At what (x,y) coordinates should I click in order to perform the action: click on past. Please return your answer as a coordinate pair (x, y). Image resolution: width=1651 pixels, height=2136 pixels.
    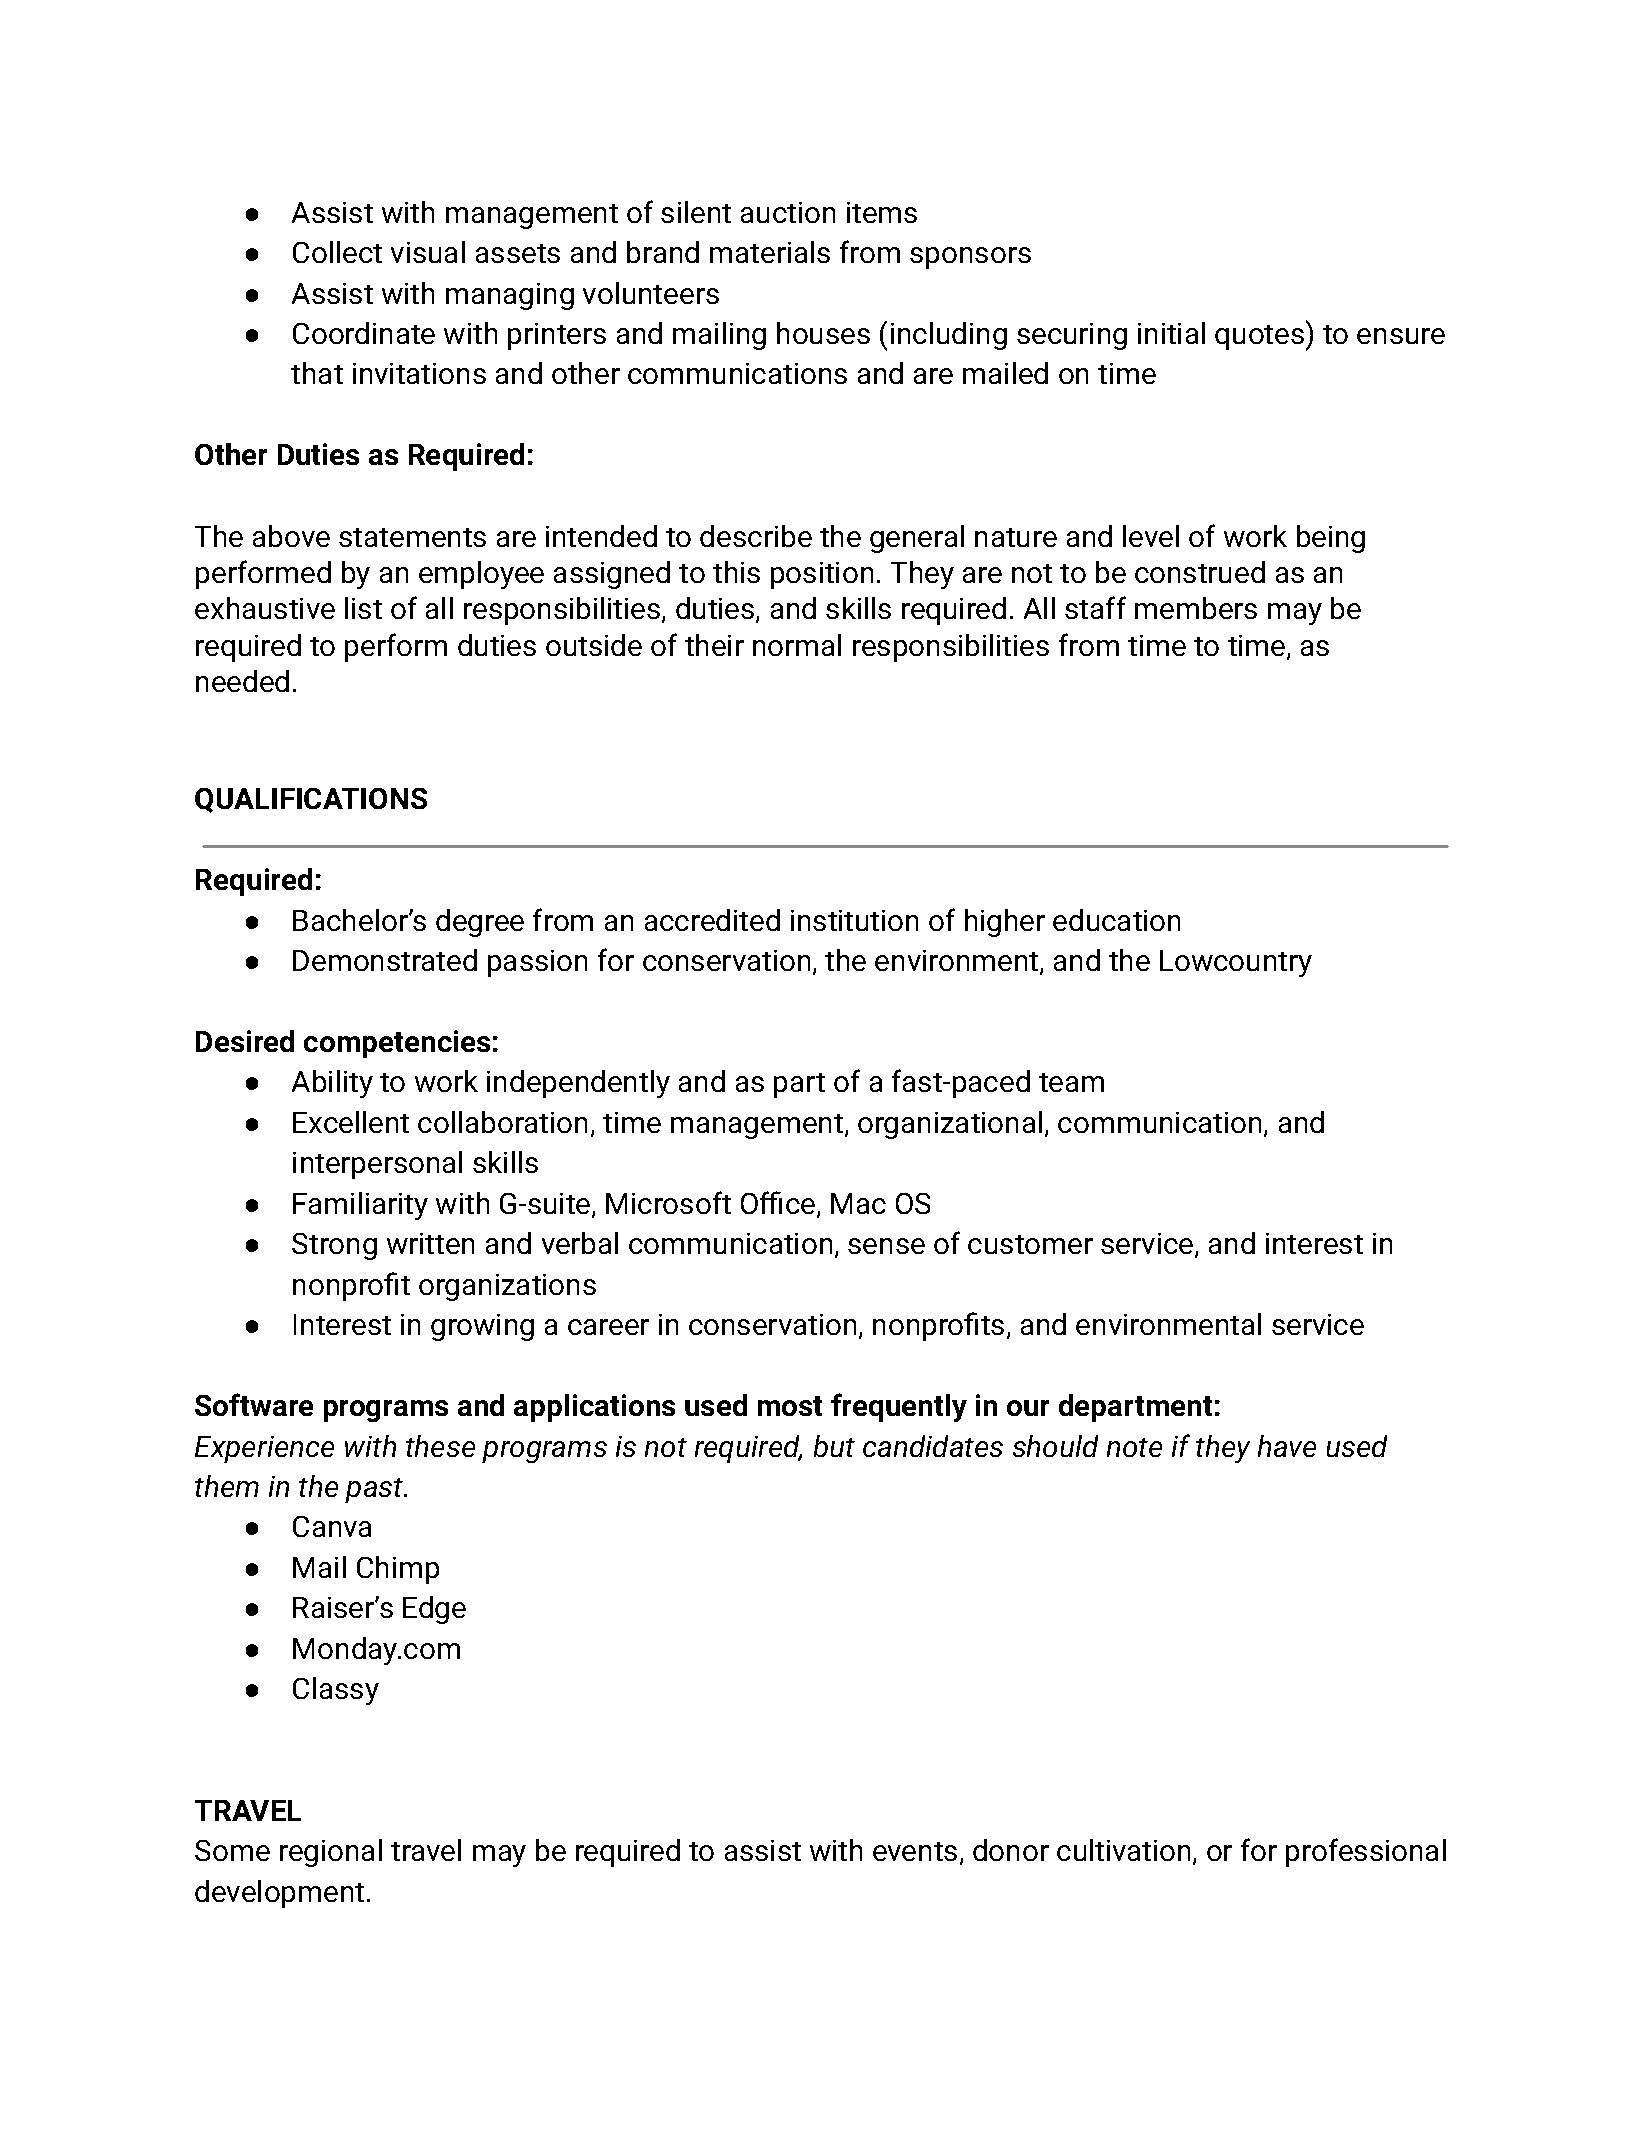
    Looking at the image, I should click on (375, 1490).
